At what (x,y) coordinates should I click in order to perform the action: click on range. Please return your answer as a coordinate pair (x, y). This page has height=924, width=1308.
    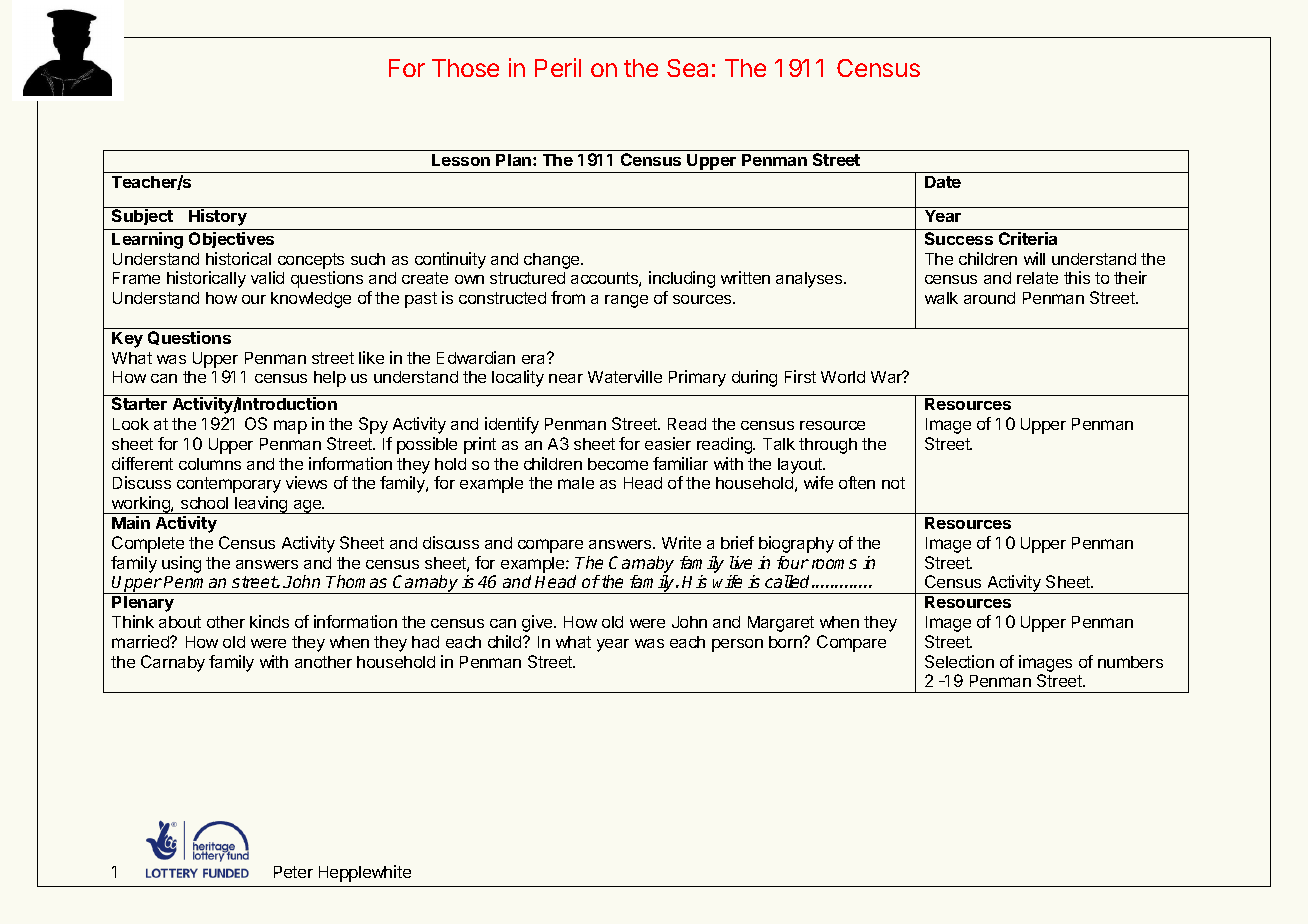
    Looking at the image, I should click on (626, 301).
